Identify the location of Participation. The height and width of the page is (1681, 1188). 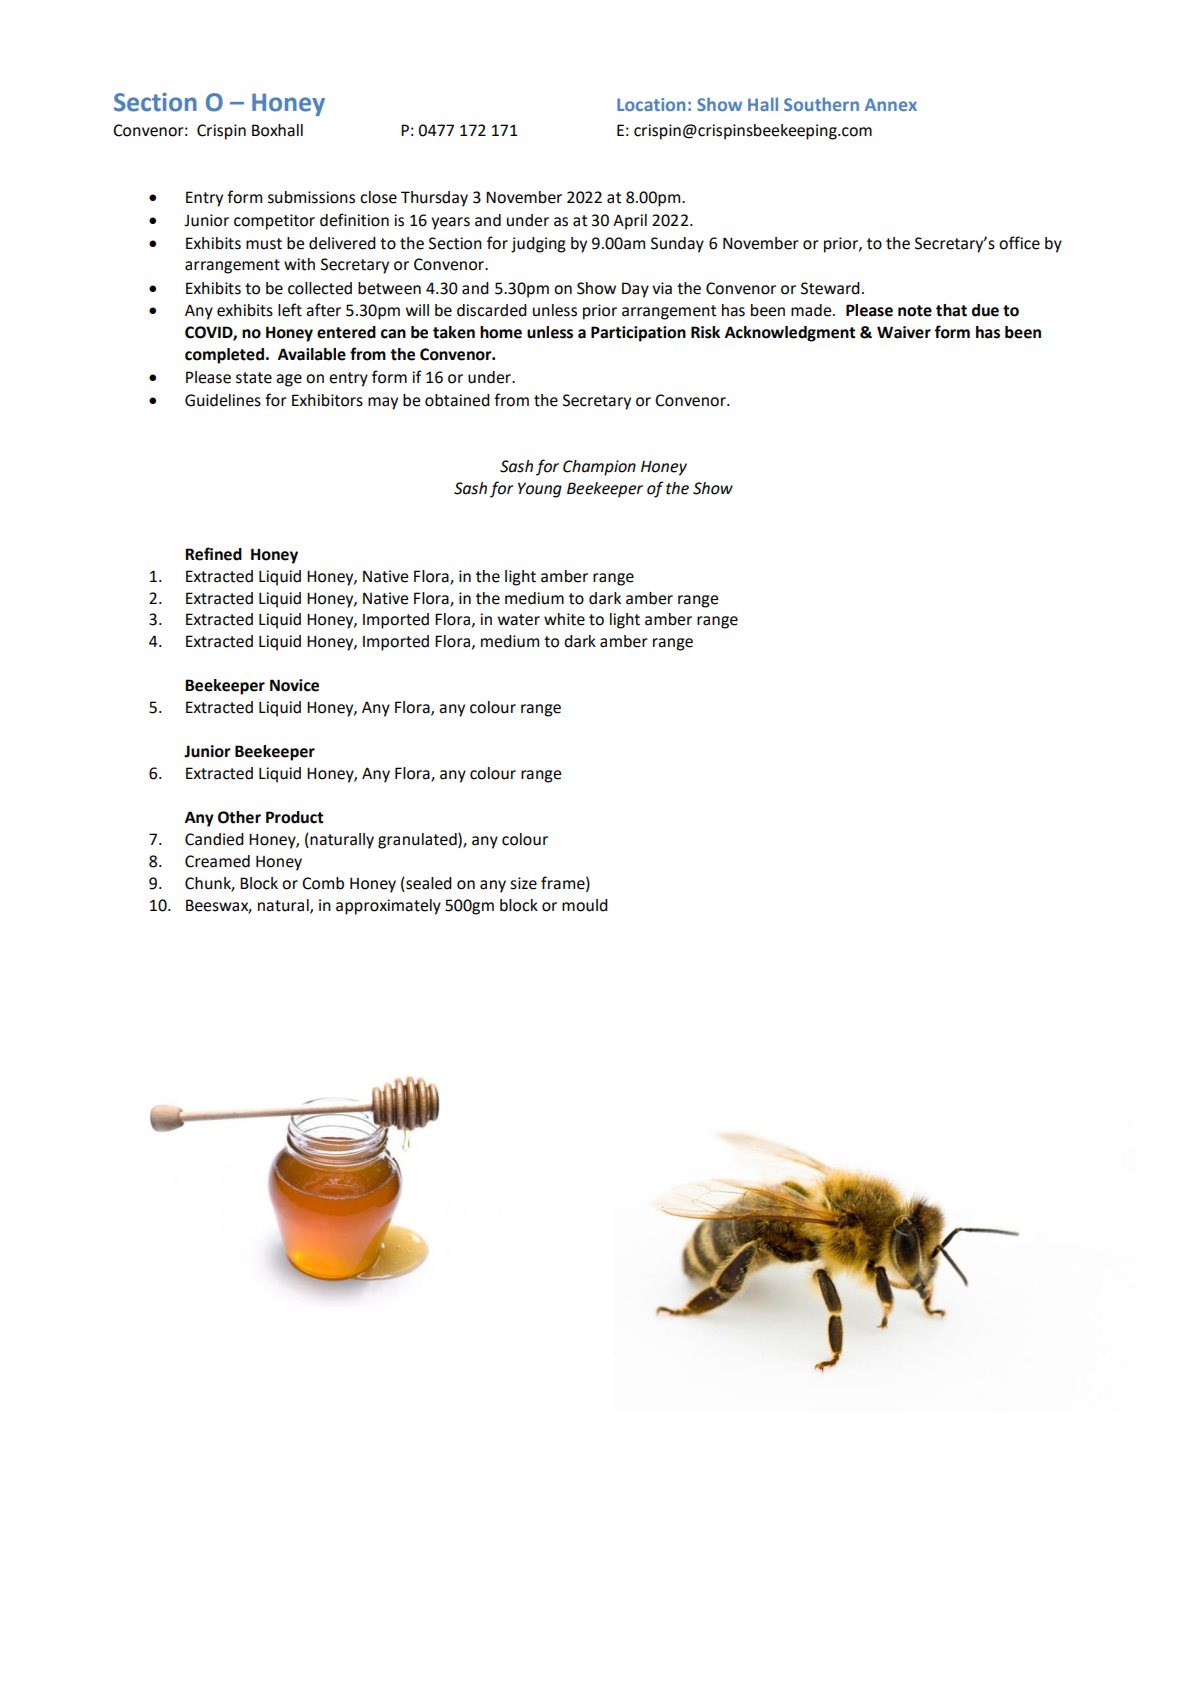
(638, 334).
